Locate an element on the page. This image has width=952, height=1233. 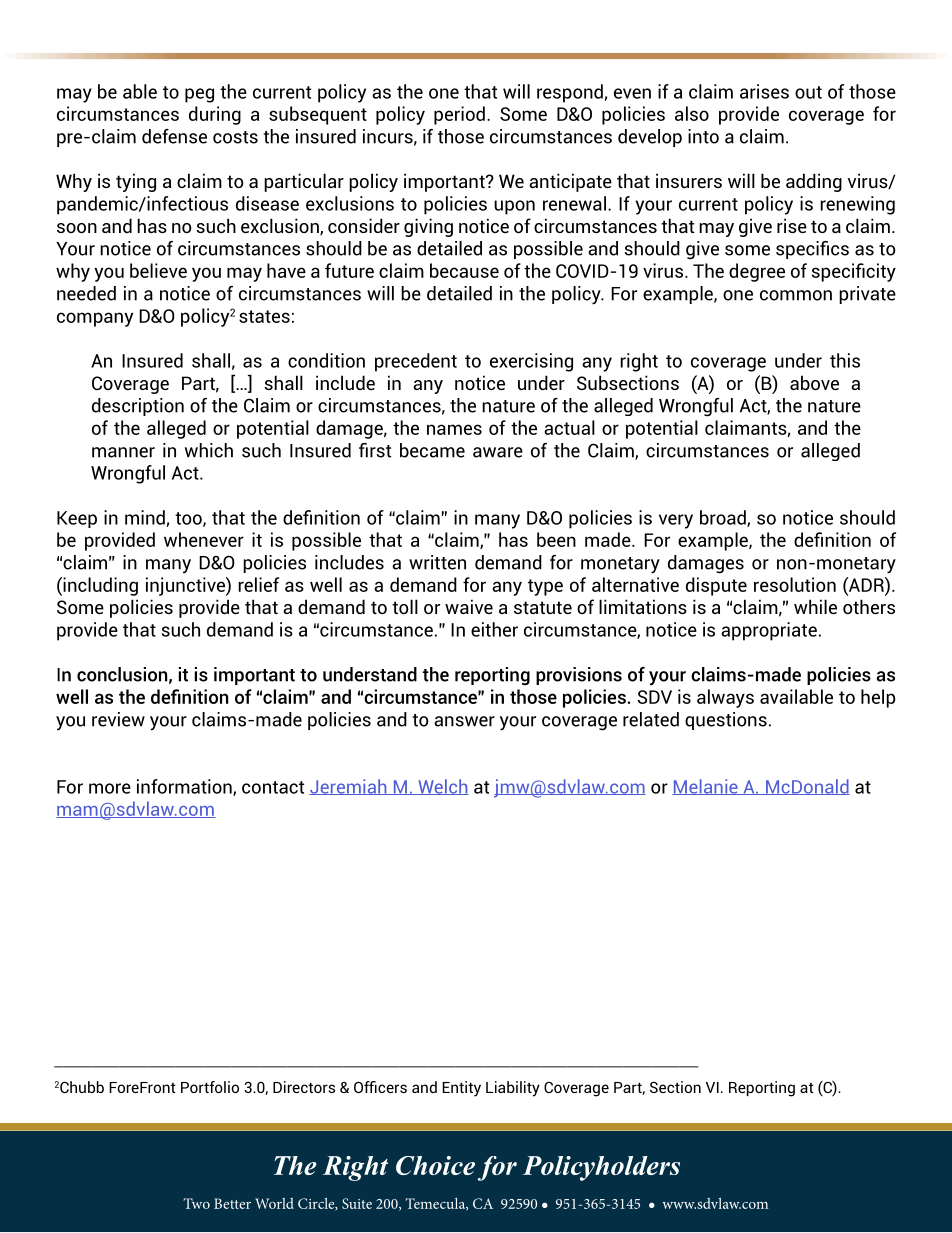
information is located at coordinates (185, 787).
